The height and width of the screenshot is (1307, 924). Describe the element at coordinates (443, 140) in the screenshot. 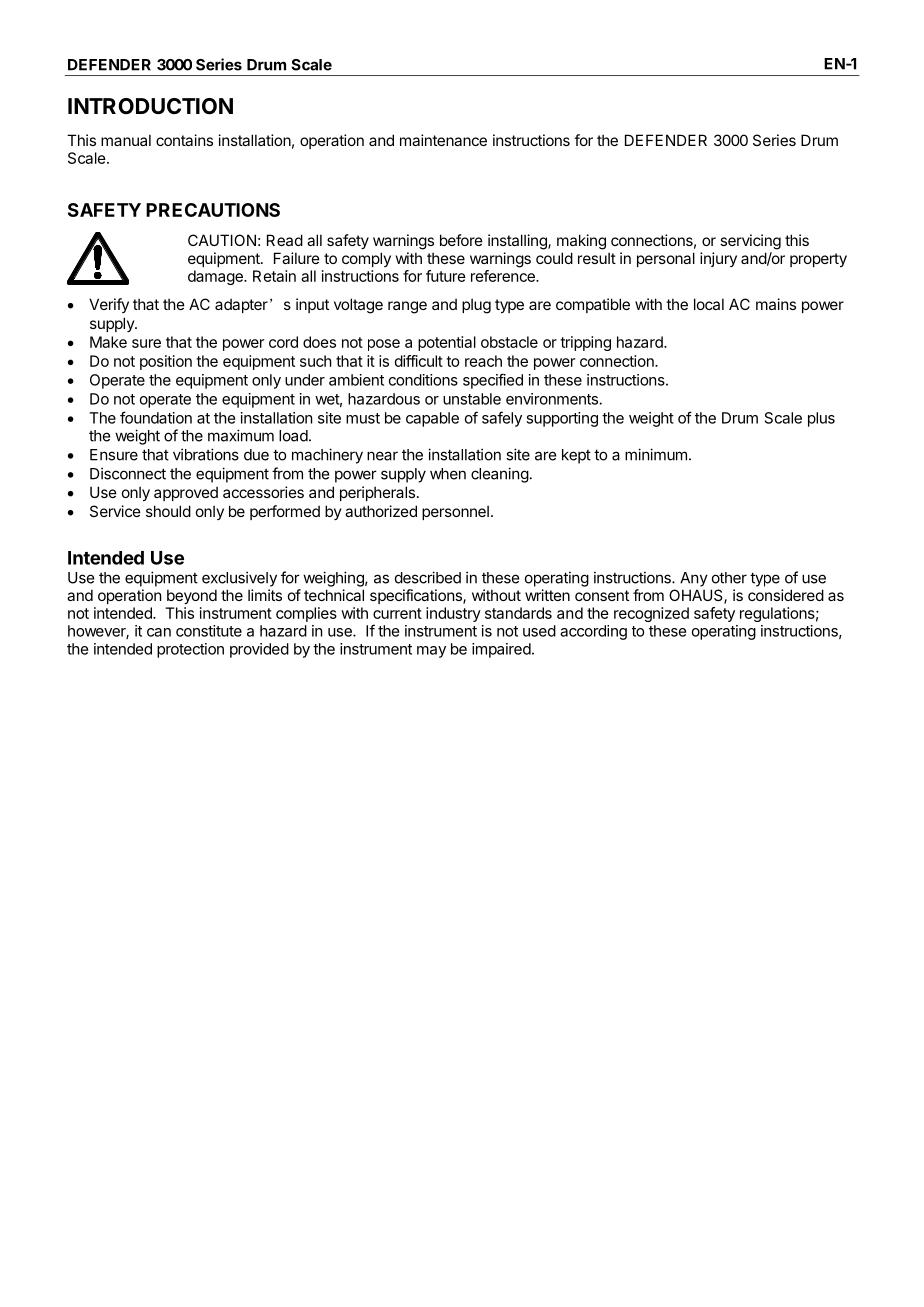

I see `maintenance` at that location.
